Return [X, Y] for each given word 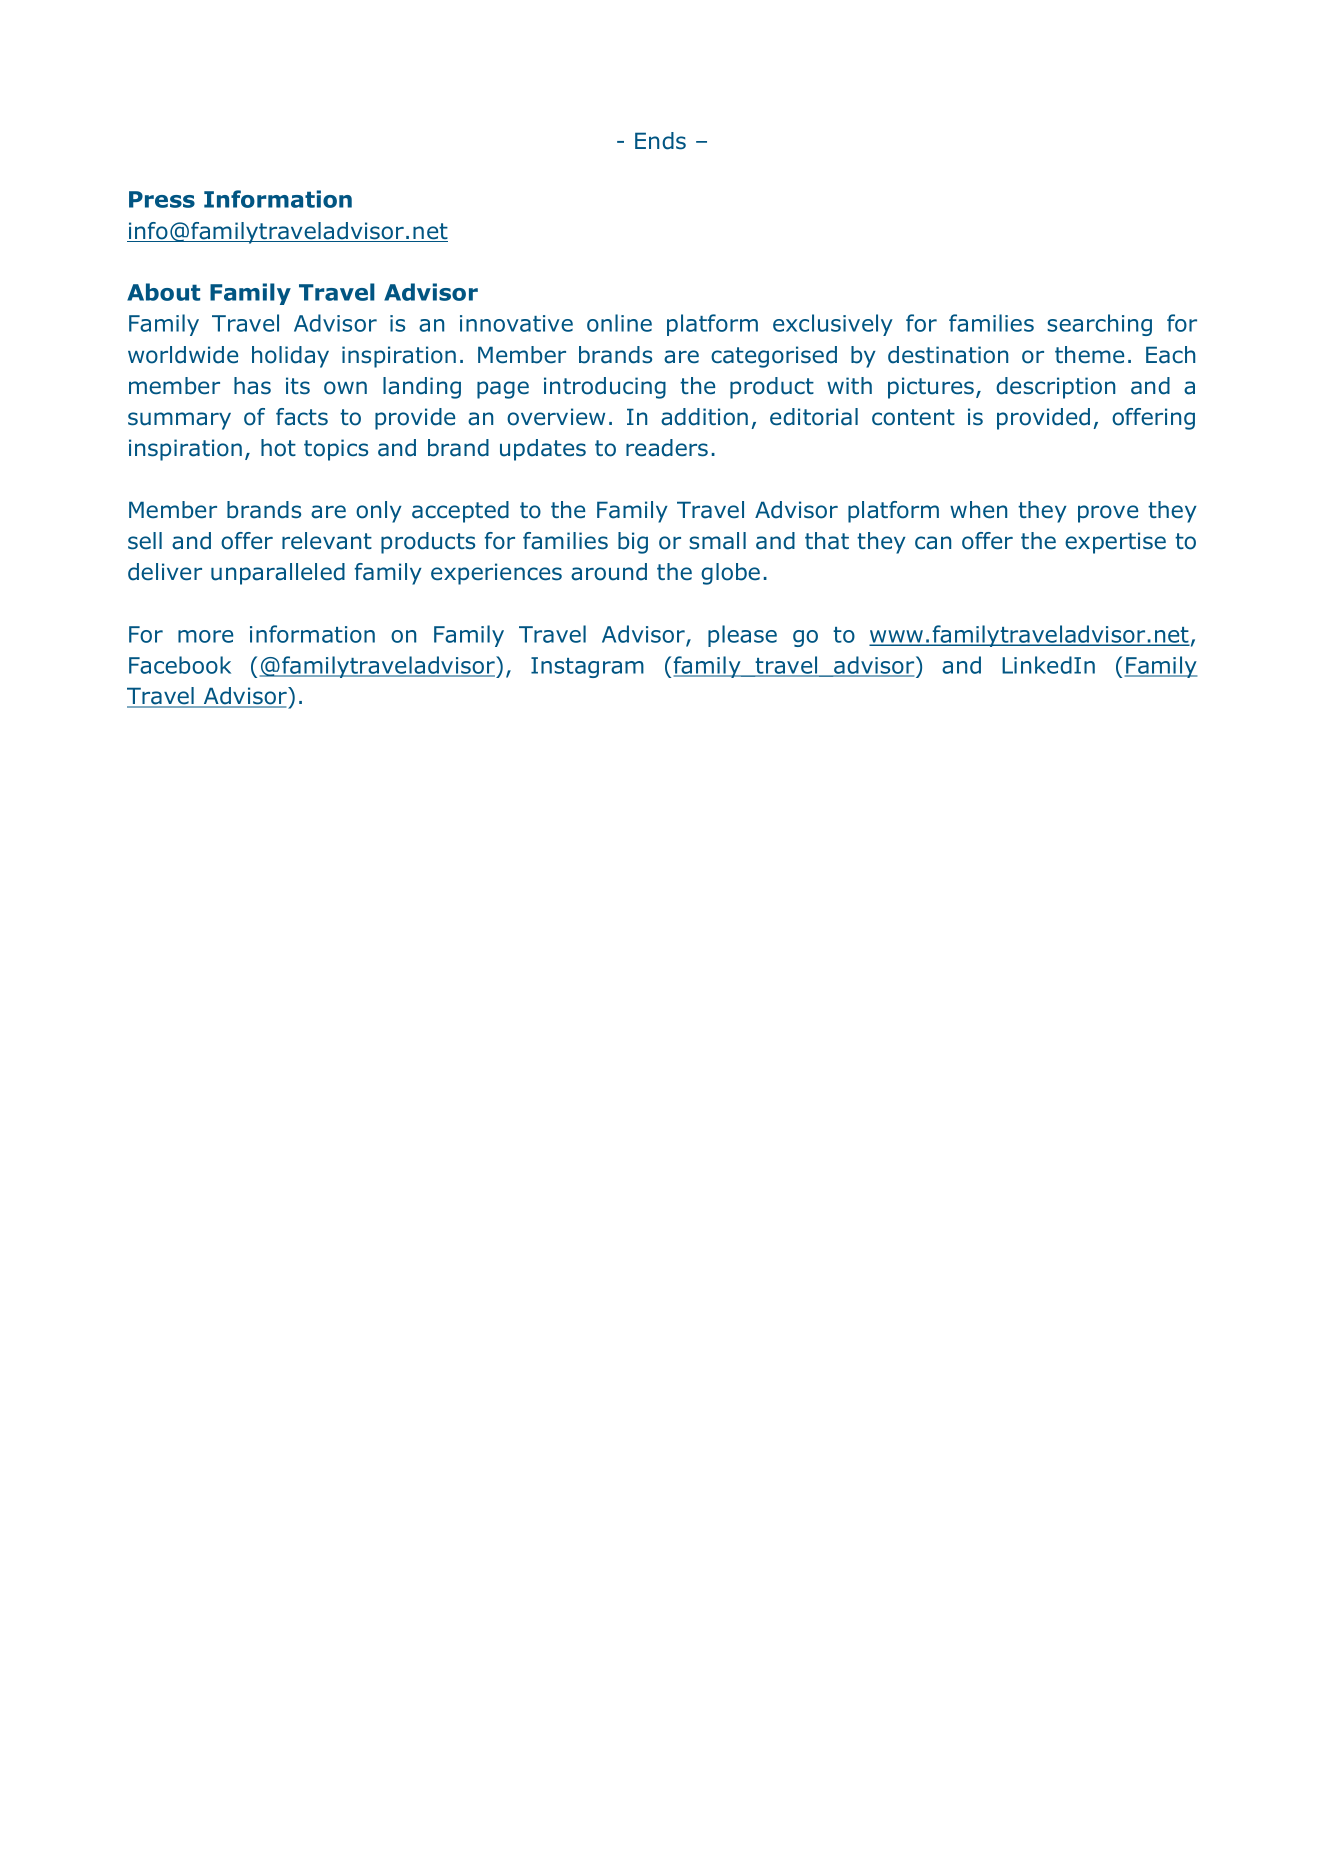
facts [302, 417]
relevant [327, 541]
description [1055, 388]
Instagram [587, 667]
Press [162, 199]
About [163, 292]
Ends [660, 141]
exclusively [833, 325]
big [633, 543]
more [205, 636]
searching [1099, 325]
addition [704, 417]
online [619, 323]
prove [1108, 514]
